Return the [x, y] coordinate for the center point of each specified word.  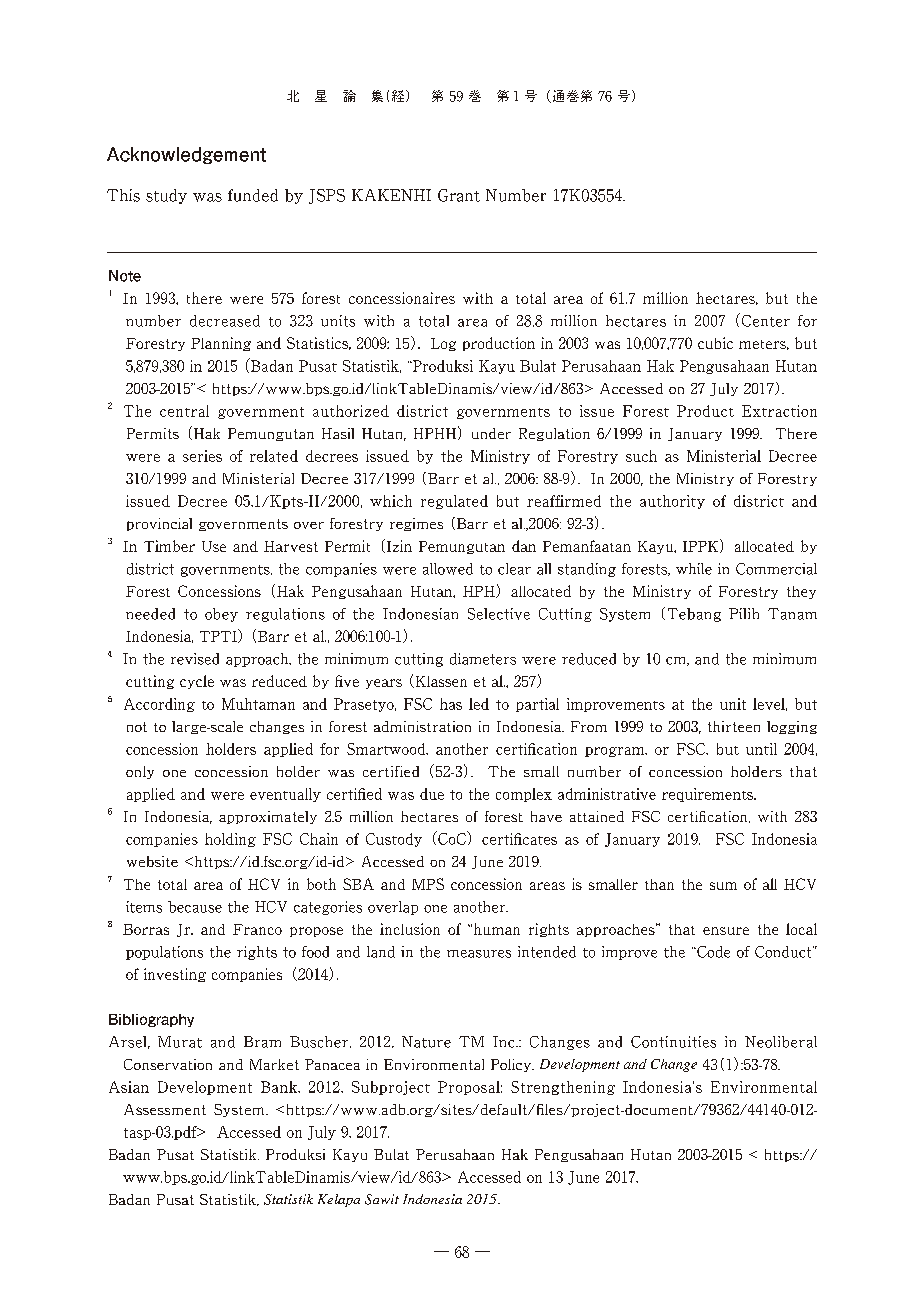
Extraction [779, 411]
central [184, 411]
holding [230, 840]
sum [723, 886]
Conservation [168, 1064]
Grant [459, 195]
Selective [499, 614]
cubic [715, 343]
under [491, 433]
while [694, 569]
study [166, 196]
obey [221, 615]
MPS [428, 884]
